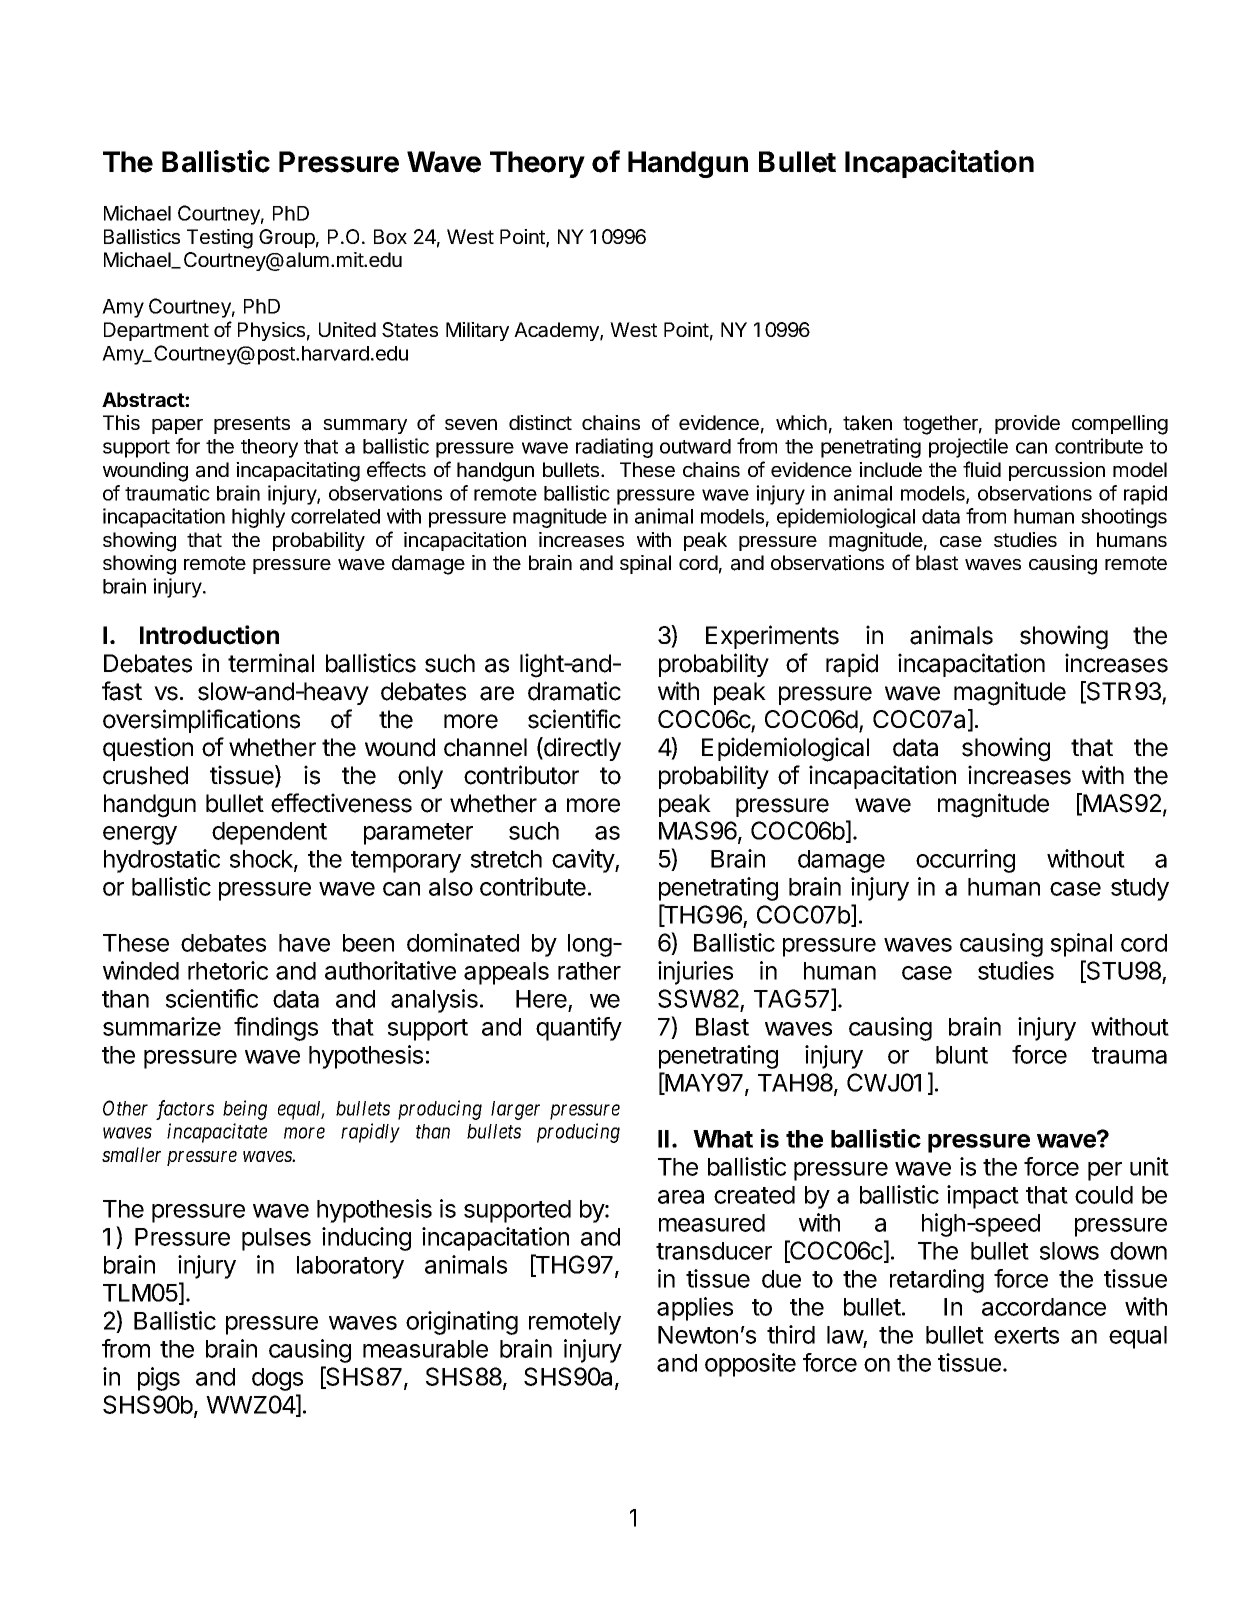 The width and height of the screenshot is (1241, 1606). Describe the element at coordinates (477, 331) in the screenshot. I see `Military` at that location.
